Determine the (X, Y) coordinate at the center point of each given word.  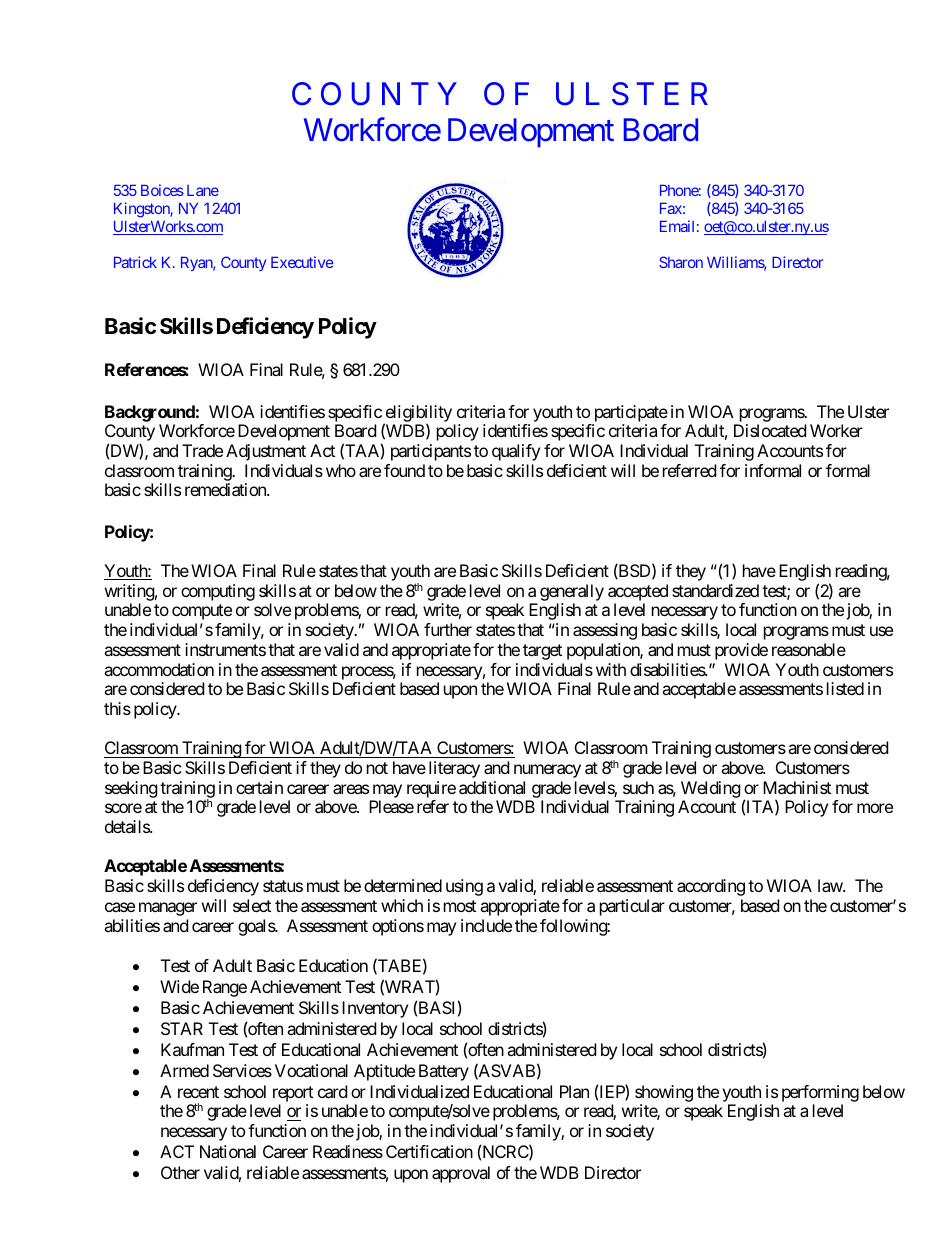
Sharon (681, 262)
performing (820, 1095)
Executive (302, 262)
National (228, 1151)
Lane (203, 190)
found (404, 470)
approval (461, 1174)
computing (218, 592)
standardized (715, 590)
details (128, 826)
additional (492, 787)
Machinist (797, 787)
